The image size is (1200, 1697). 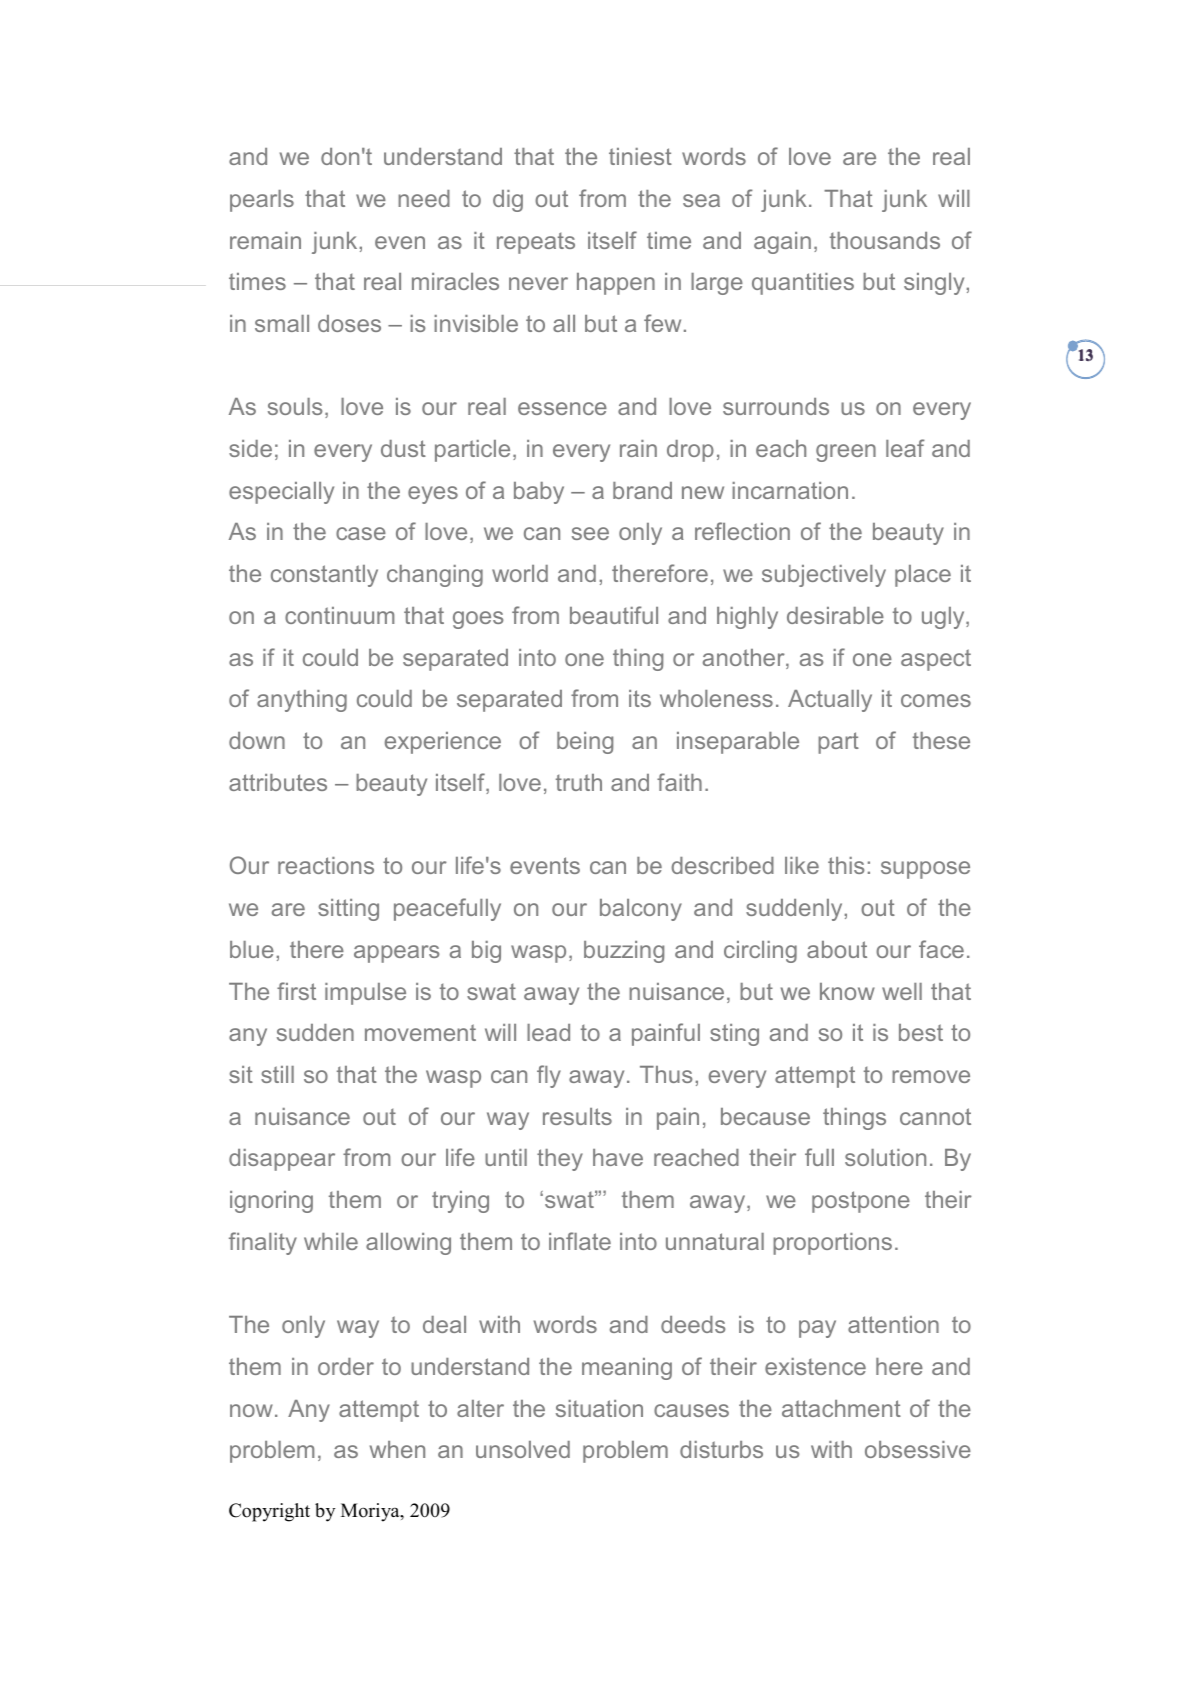 What do you see at coordinates (262, 201) in the screenshot?
I see `pearls` at bounding box center [262, 201].
